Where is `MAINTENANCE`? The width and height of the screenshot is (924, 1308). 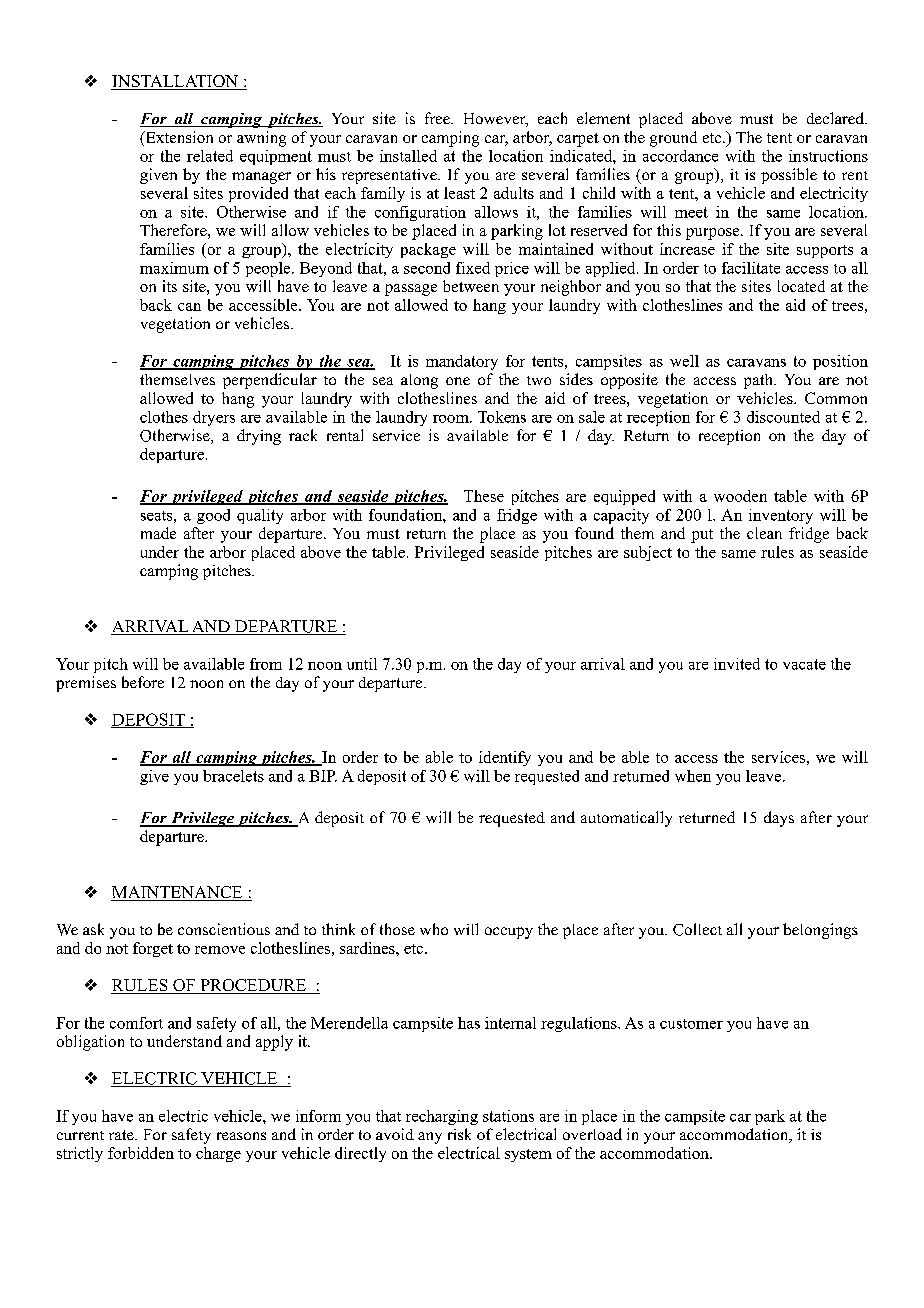
MAINTENANCE is located at coordinates (178, 893).
